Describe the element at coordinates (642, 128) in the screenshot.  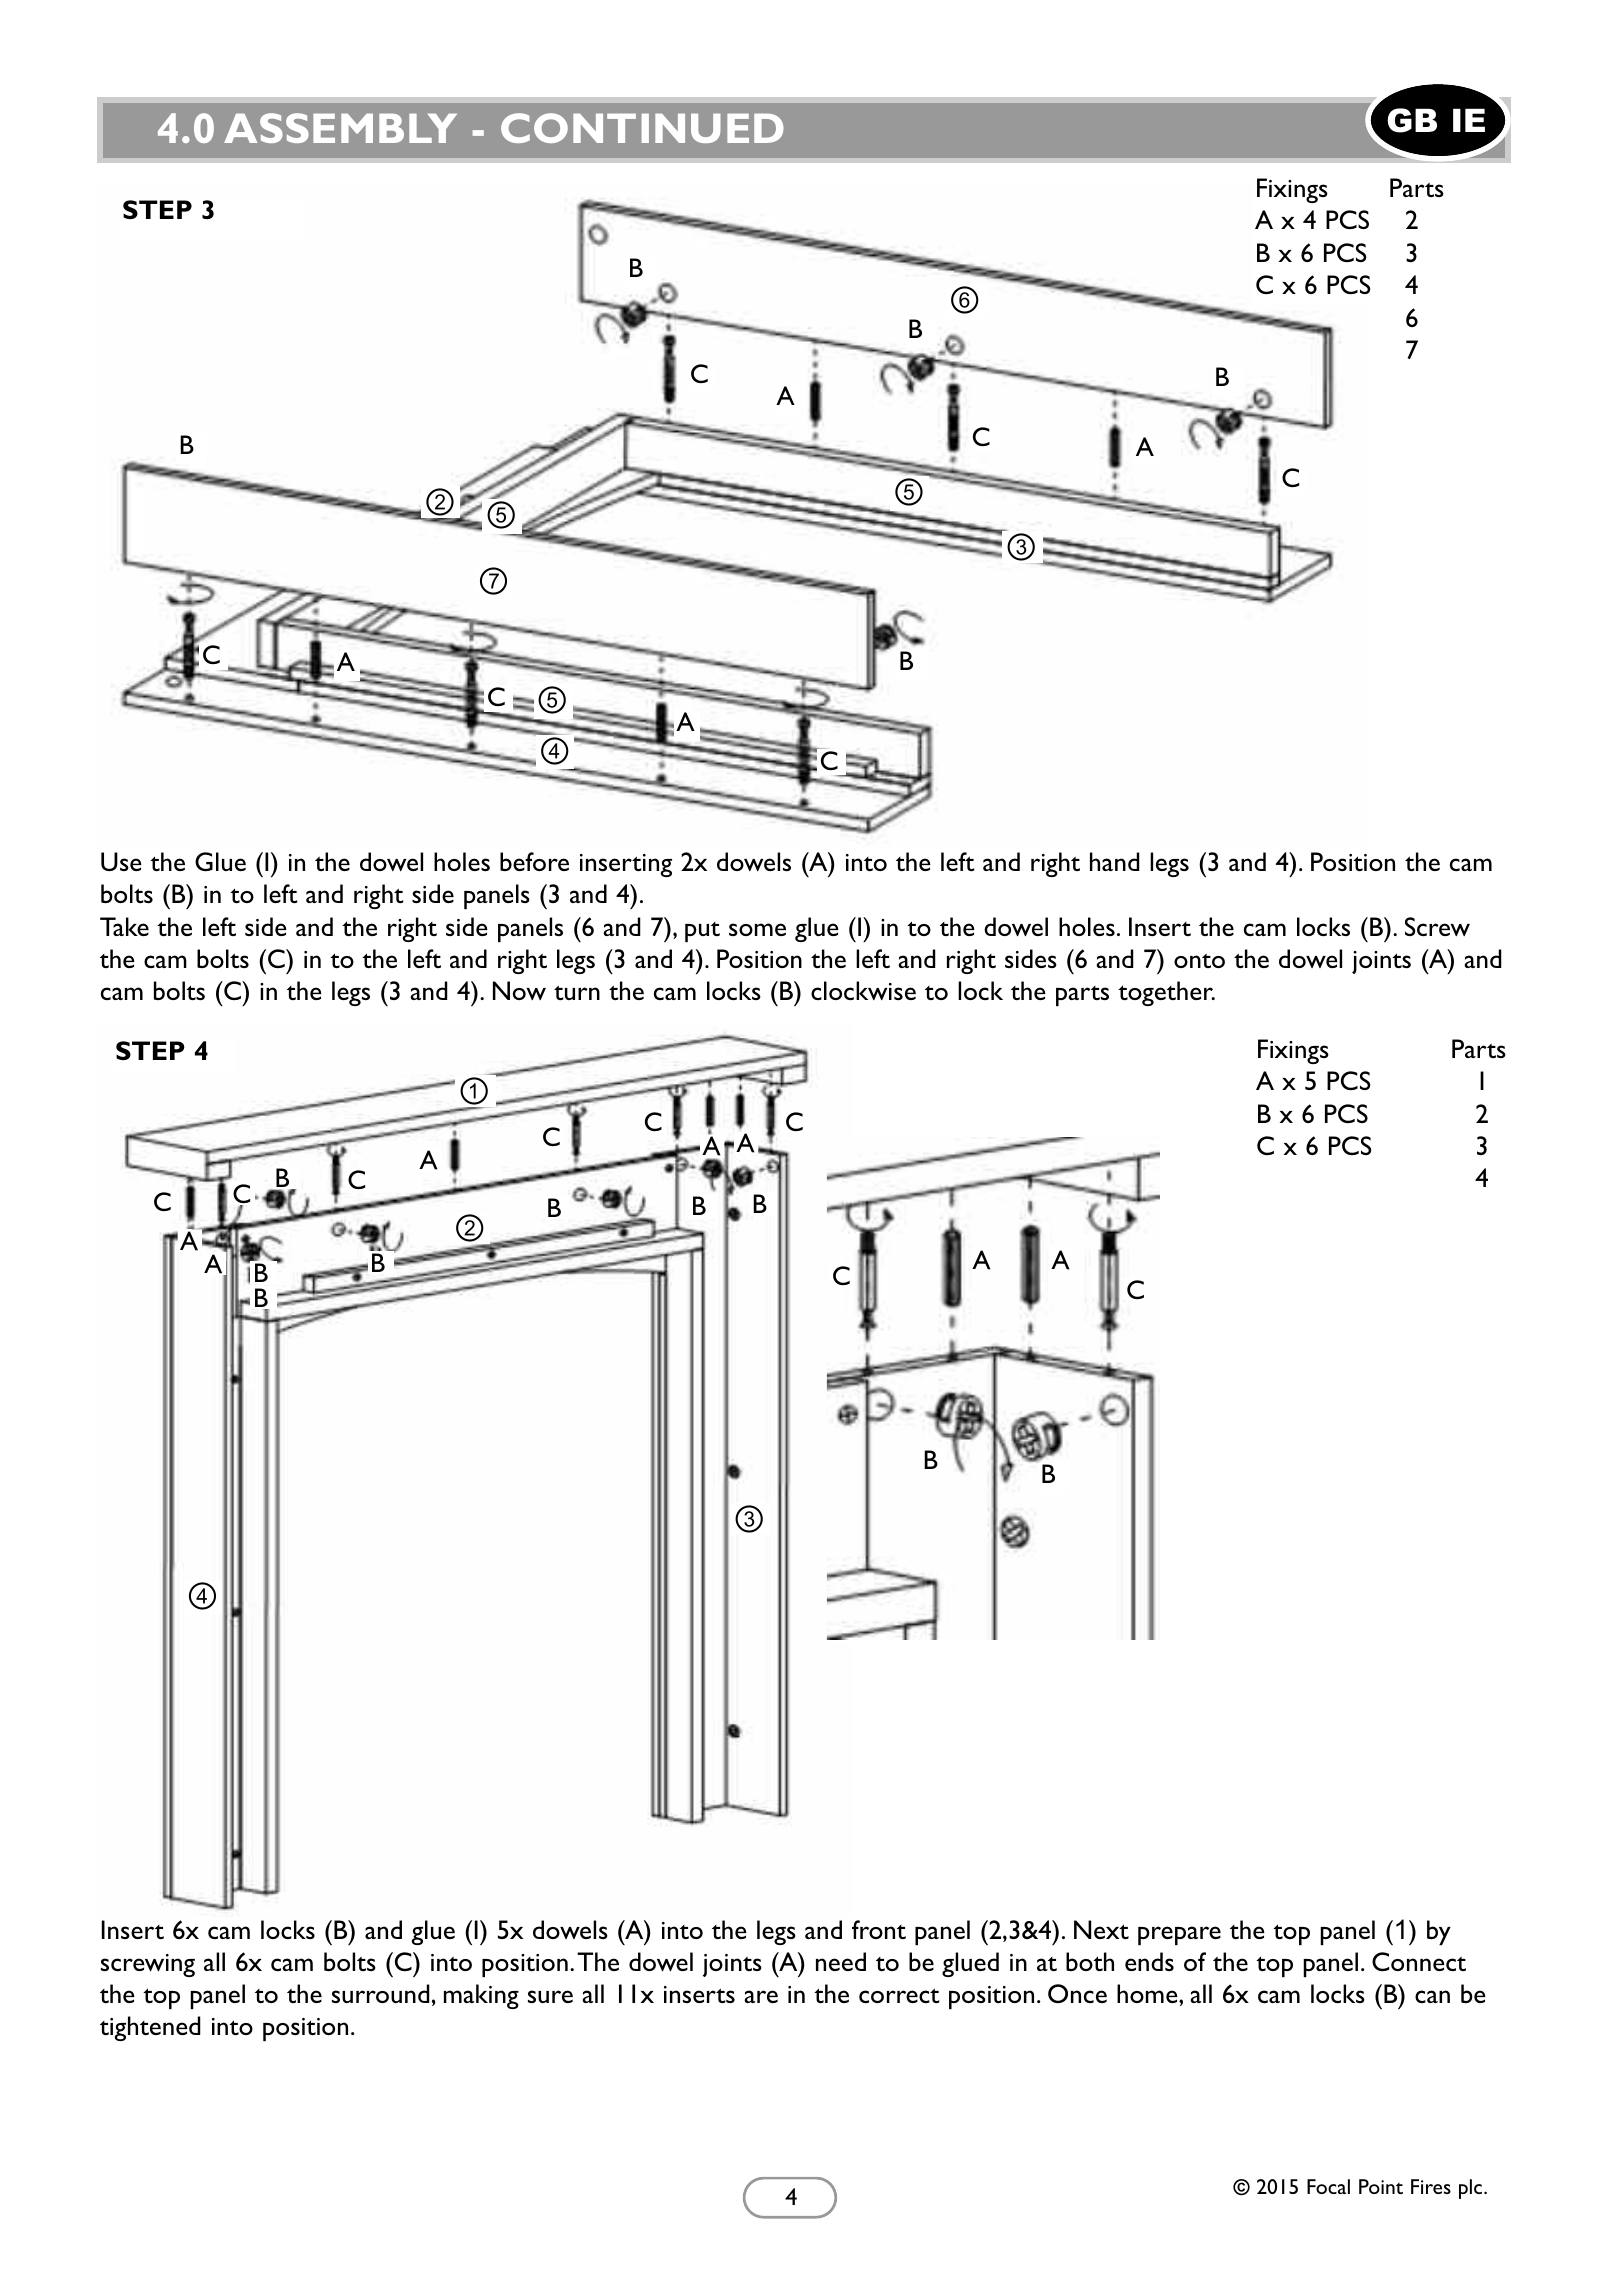
I see `CONTINUED` at that location.
